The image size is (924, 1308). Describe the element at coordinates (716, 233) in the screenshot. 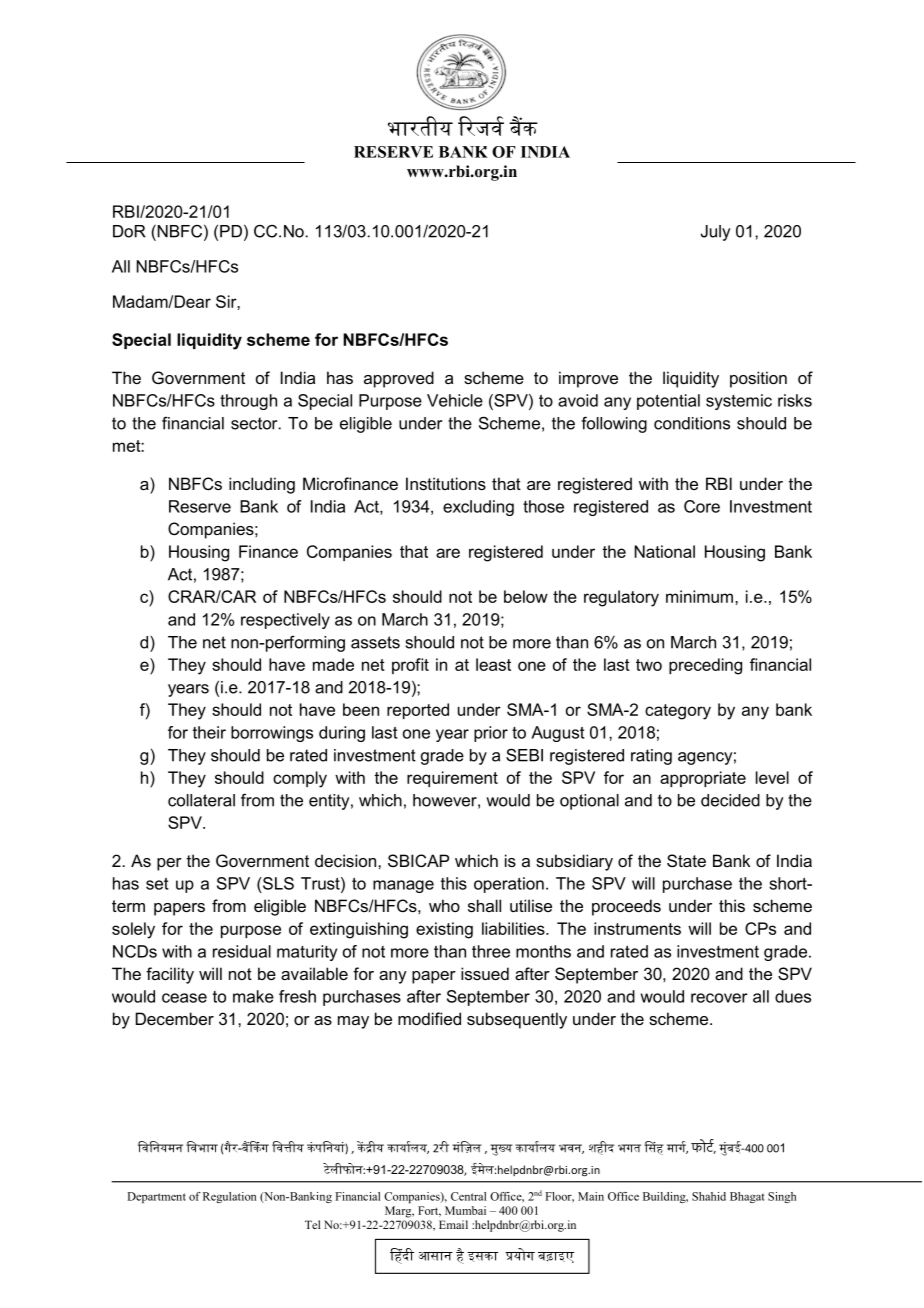

I see `July` at that location.
